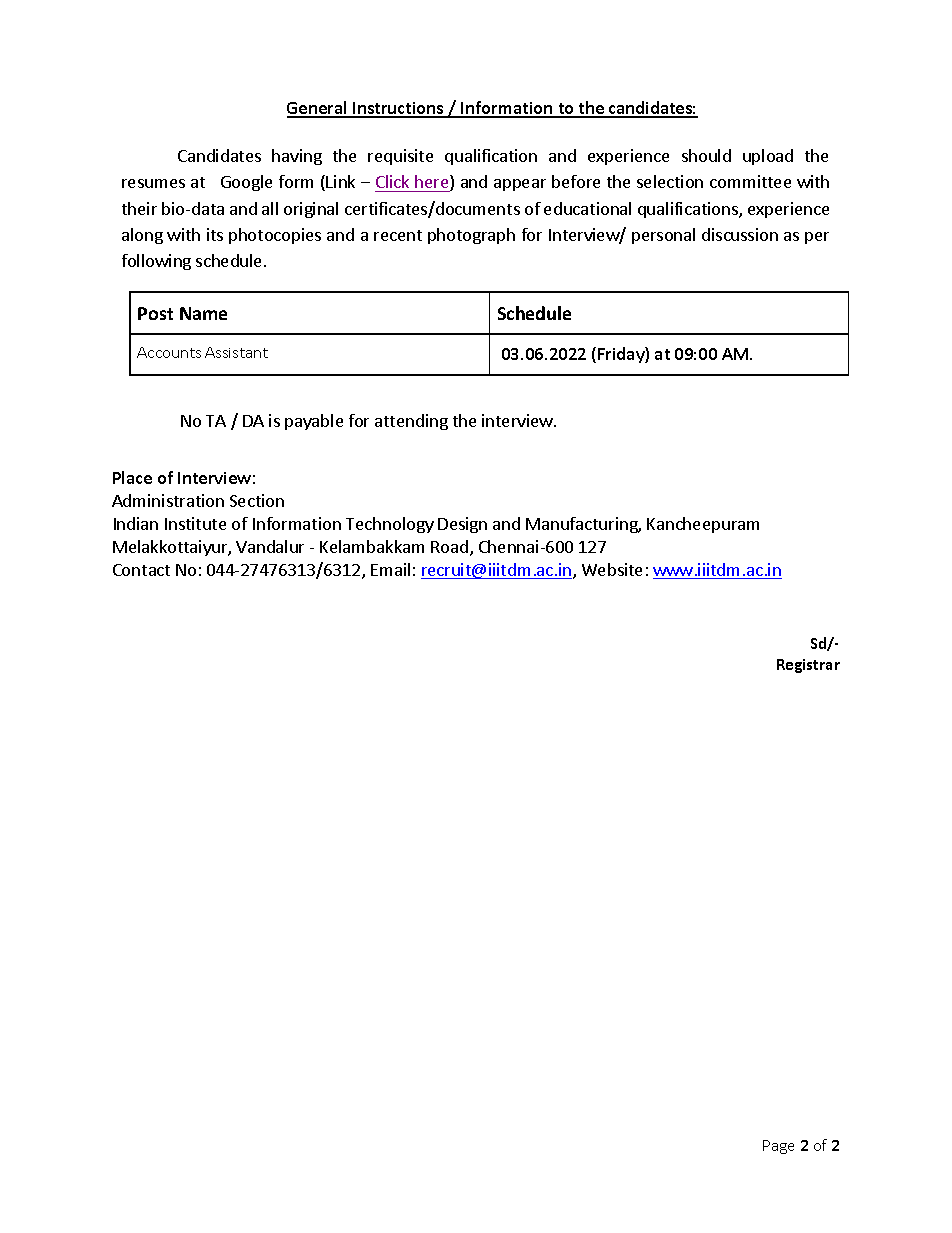  Describe the element at coordinates (432, 183) in the page. I see `here` at that location.
